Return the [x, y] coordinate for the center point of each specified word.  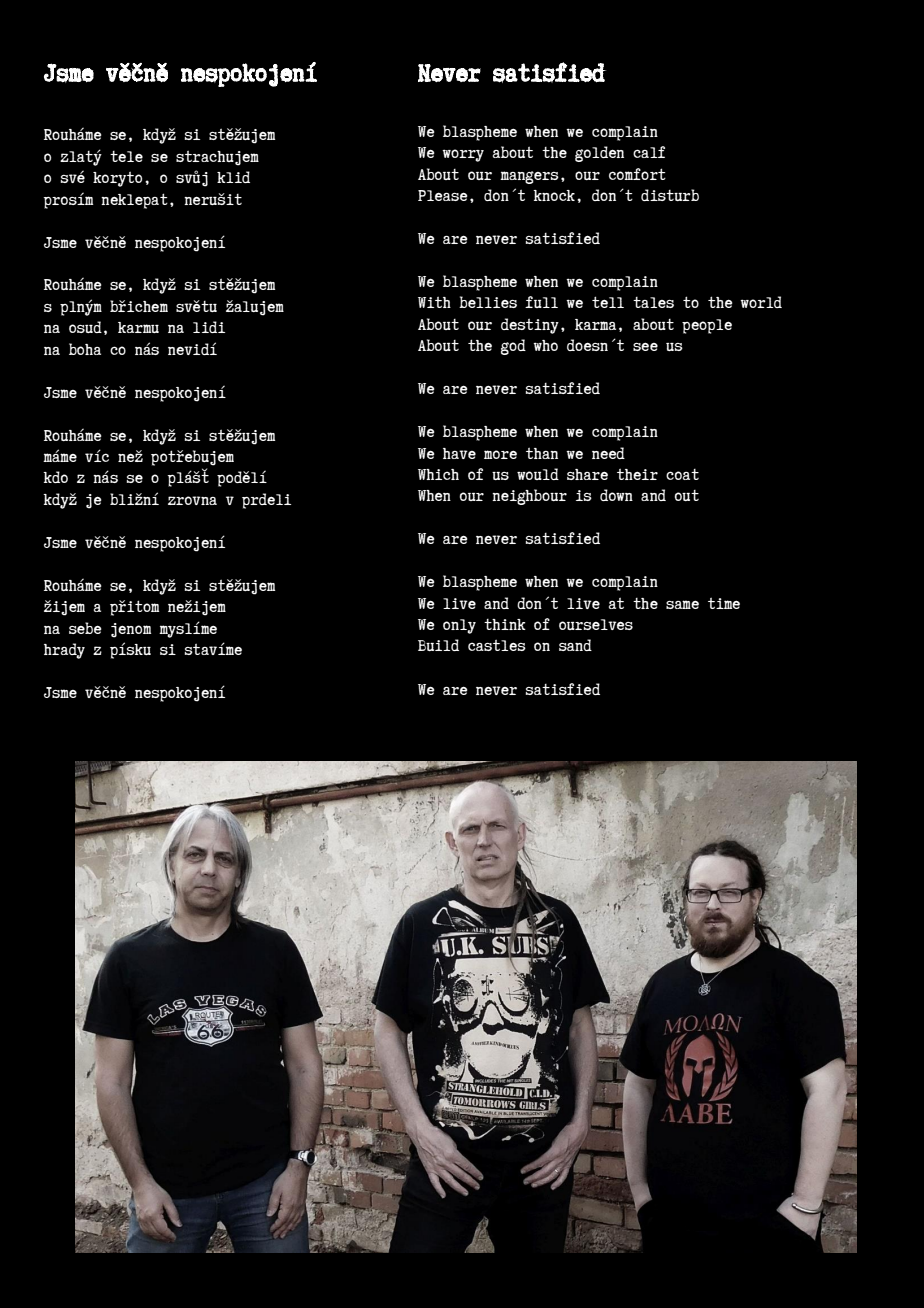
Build [438, 645]
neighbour [529, 497]
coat [682, 474]
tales [653, 302]
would [538, 474]
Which [438, 474]
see [645, 347]
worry [463, 155]
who [545, 345]
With [434, 302]
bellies [488, 302]
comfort [637, 174]
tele [126, 156]
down [616, 495]
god [513, 347]
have [459, 453]
